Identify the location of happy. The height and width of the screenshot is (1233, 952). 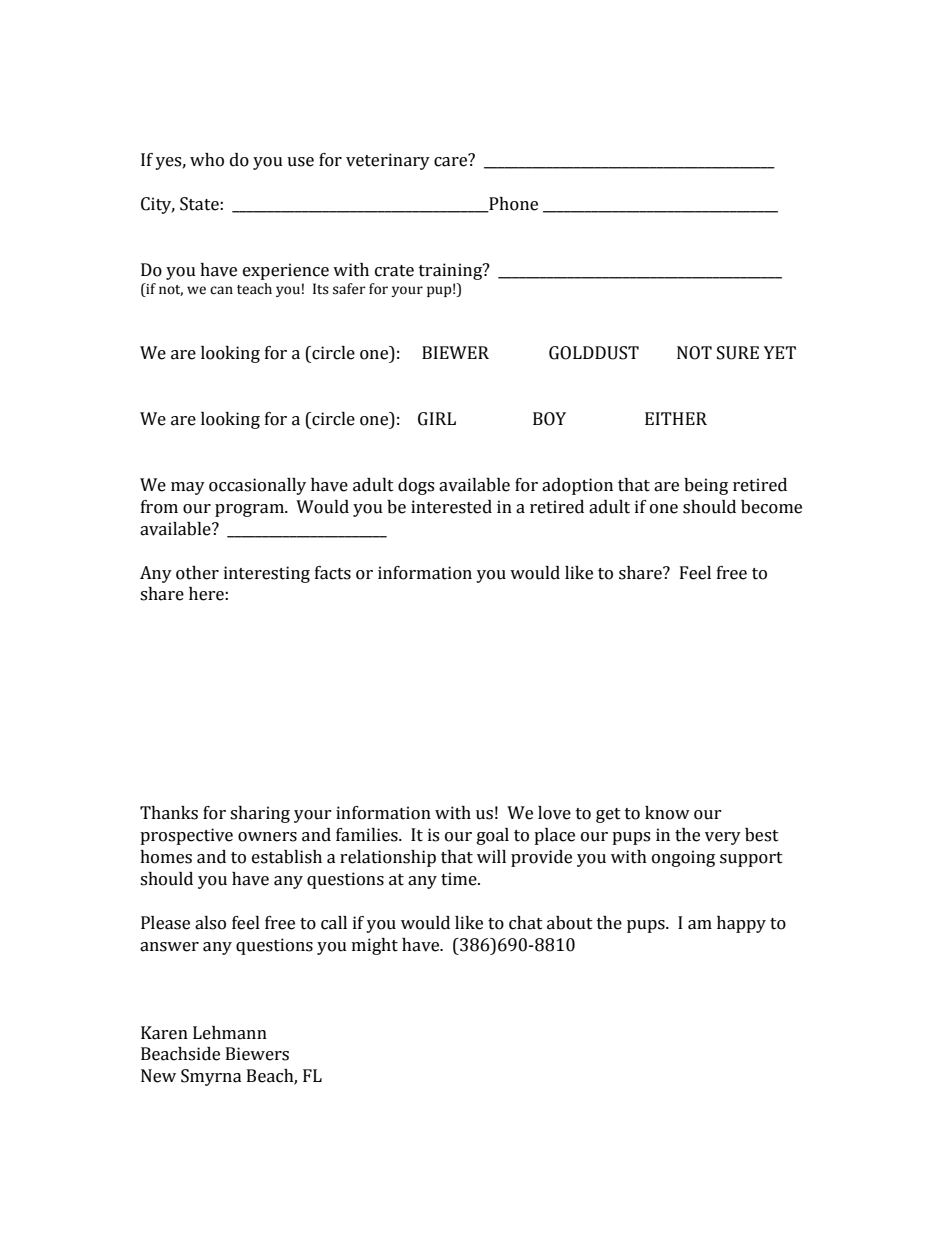
(741, 924).
